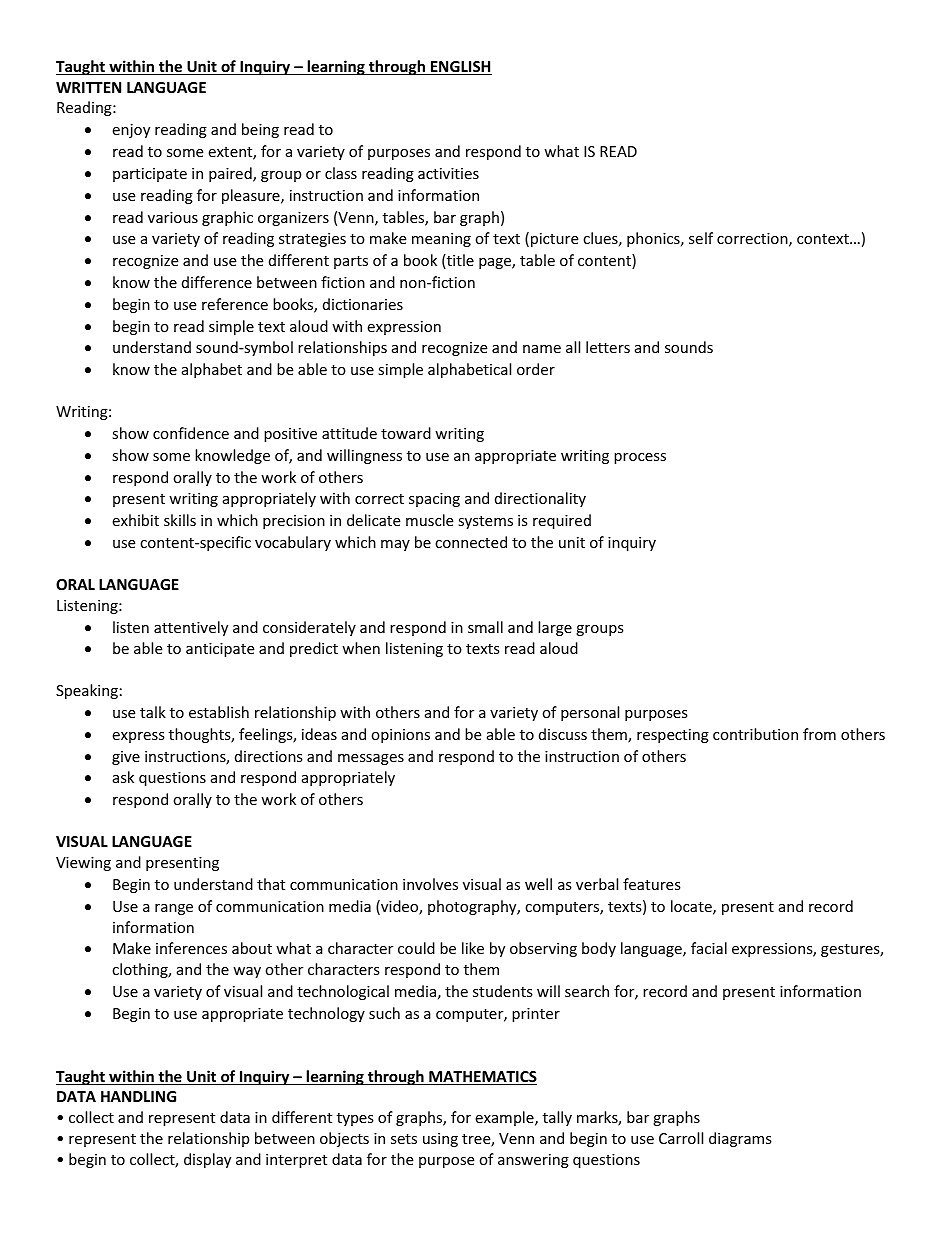  What do you see at coordinates (755, 734) in the screenshot?
I see `contribution` at bounding box center [755, 734].
